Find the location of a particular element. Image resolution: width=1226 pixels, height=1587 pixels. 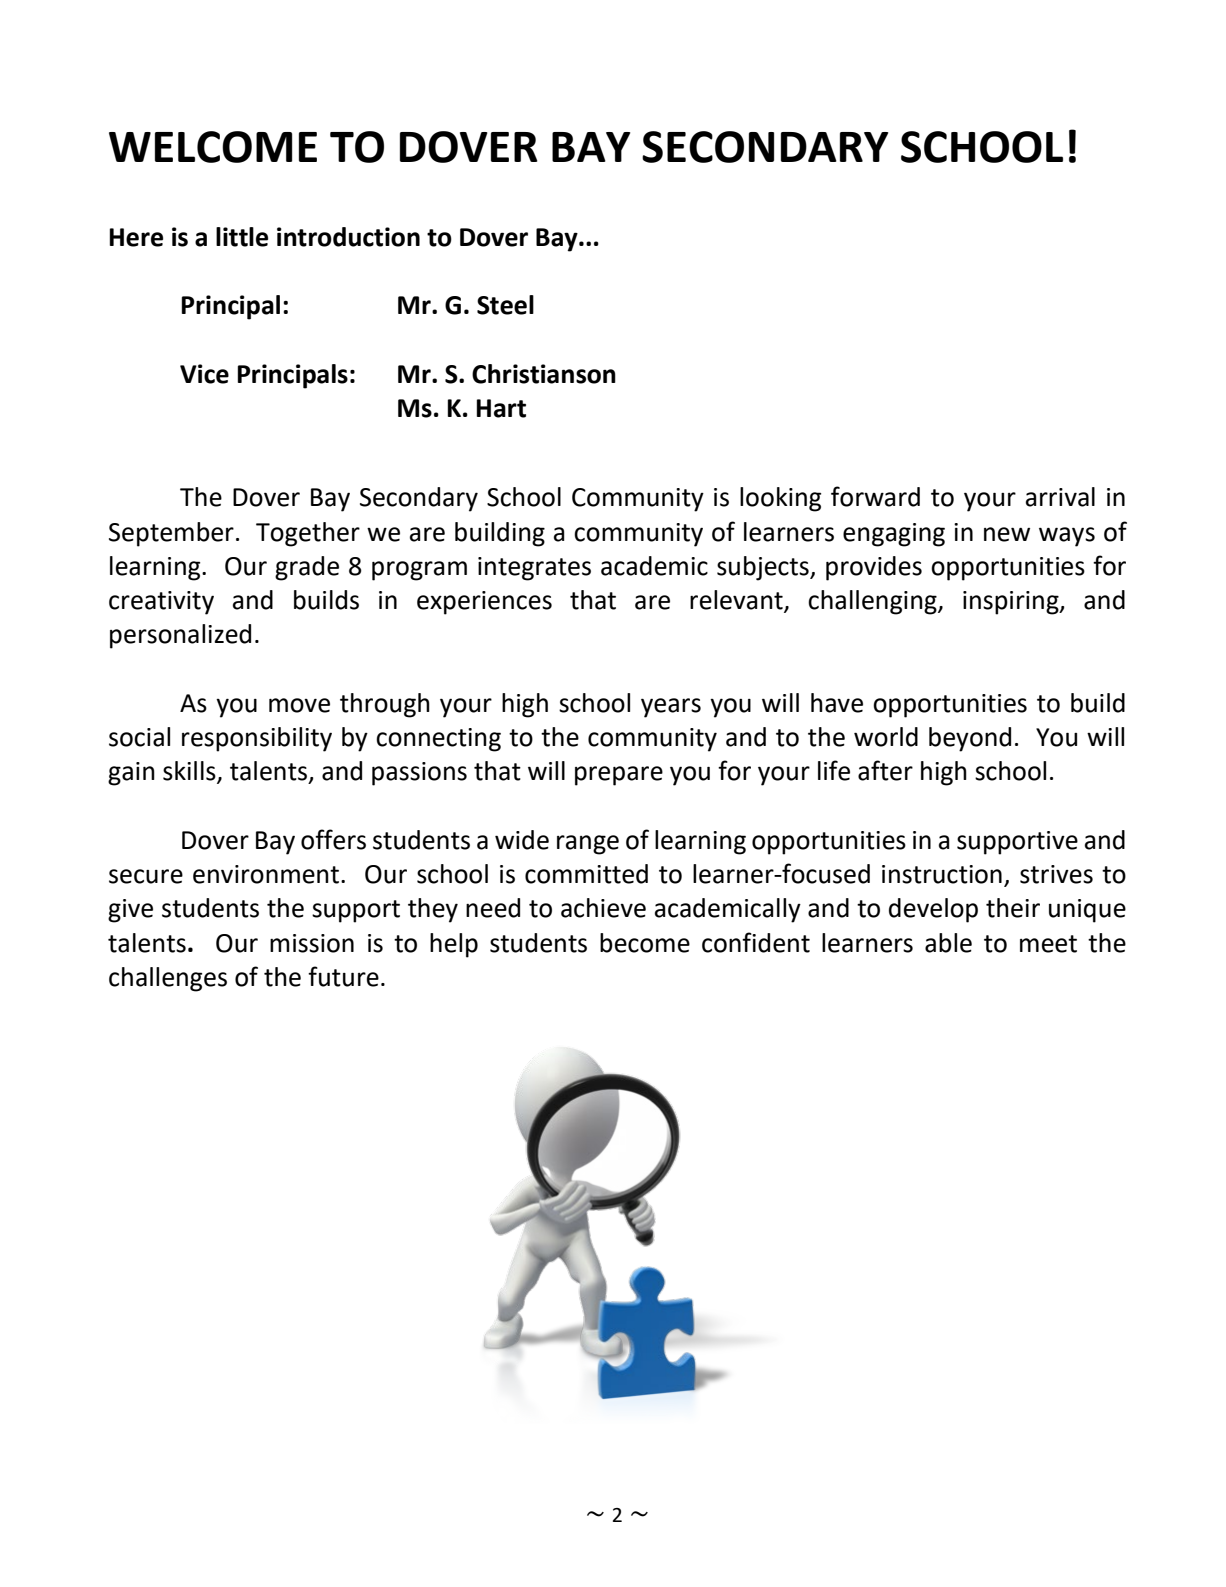

mission is located at coordinates (312, 943).
